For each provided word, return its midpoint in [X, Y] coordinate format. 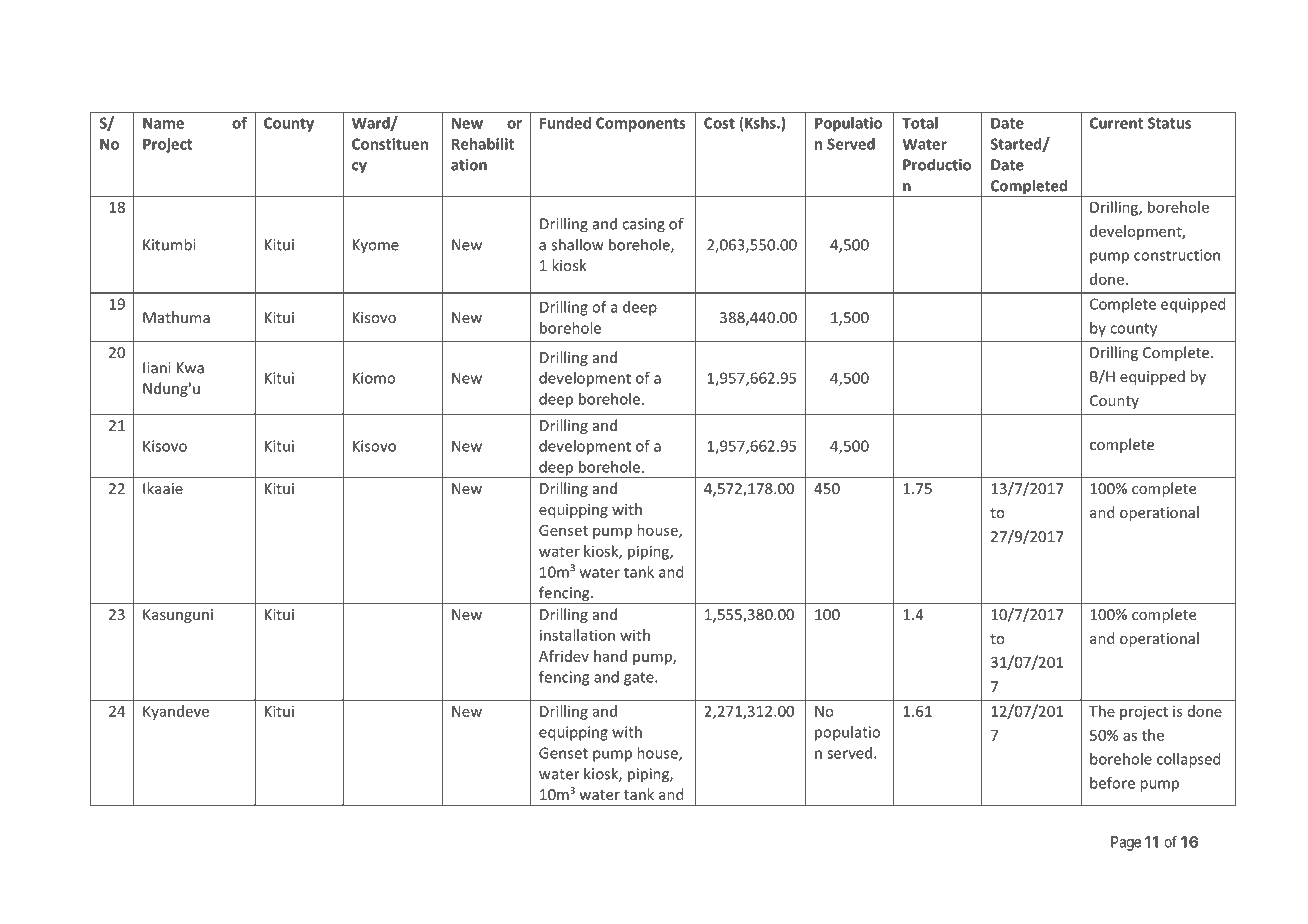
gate [640, 679]
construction [1177, 255]
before [1112, 783]
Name [163, 123]
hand [610, 656]
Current [1116, 123]
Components [640, 124]
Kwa [190, 368]
